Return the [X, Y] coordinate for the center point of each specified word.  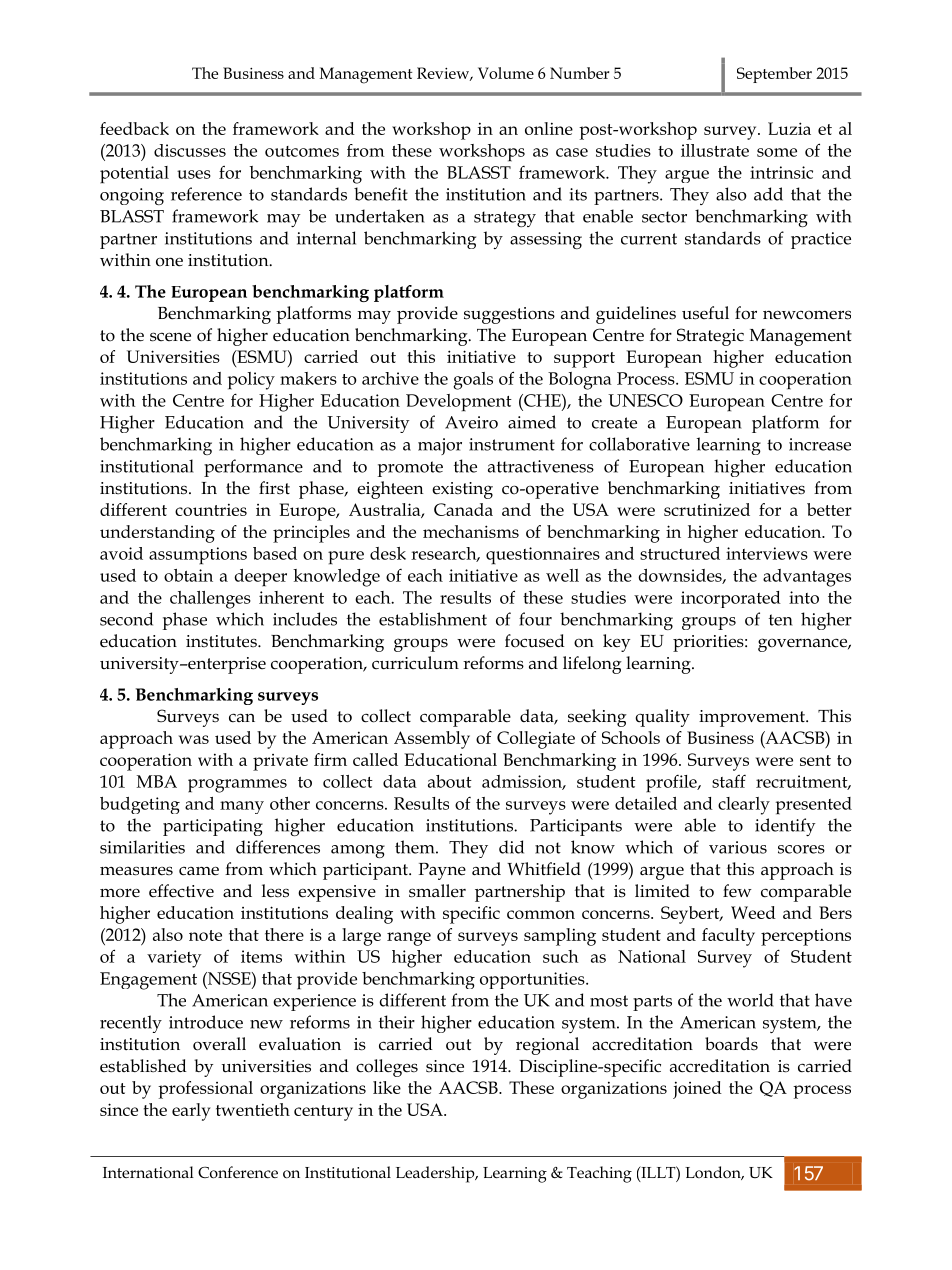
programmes [237, 786]
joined [697, 1090]
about [450, 781]
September [774, 75]
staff [729, 781]
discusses [190, 150]
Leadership [436, 1174]
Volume [506, 73]
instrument [512, 444]
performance [253, 468]
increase [820, 444]
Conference [238, 1172]
